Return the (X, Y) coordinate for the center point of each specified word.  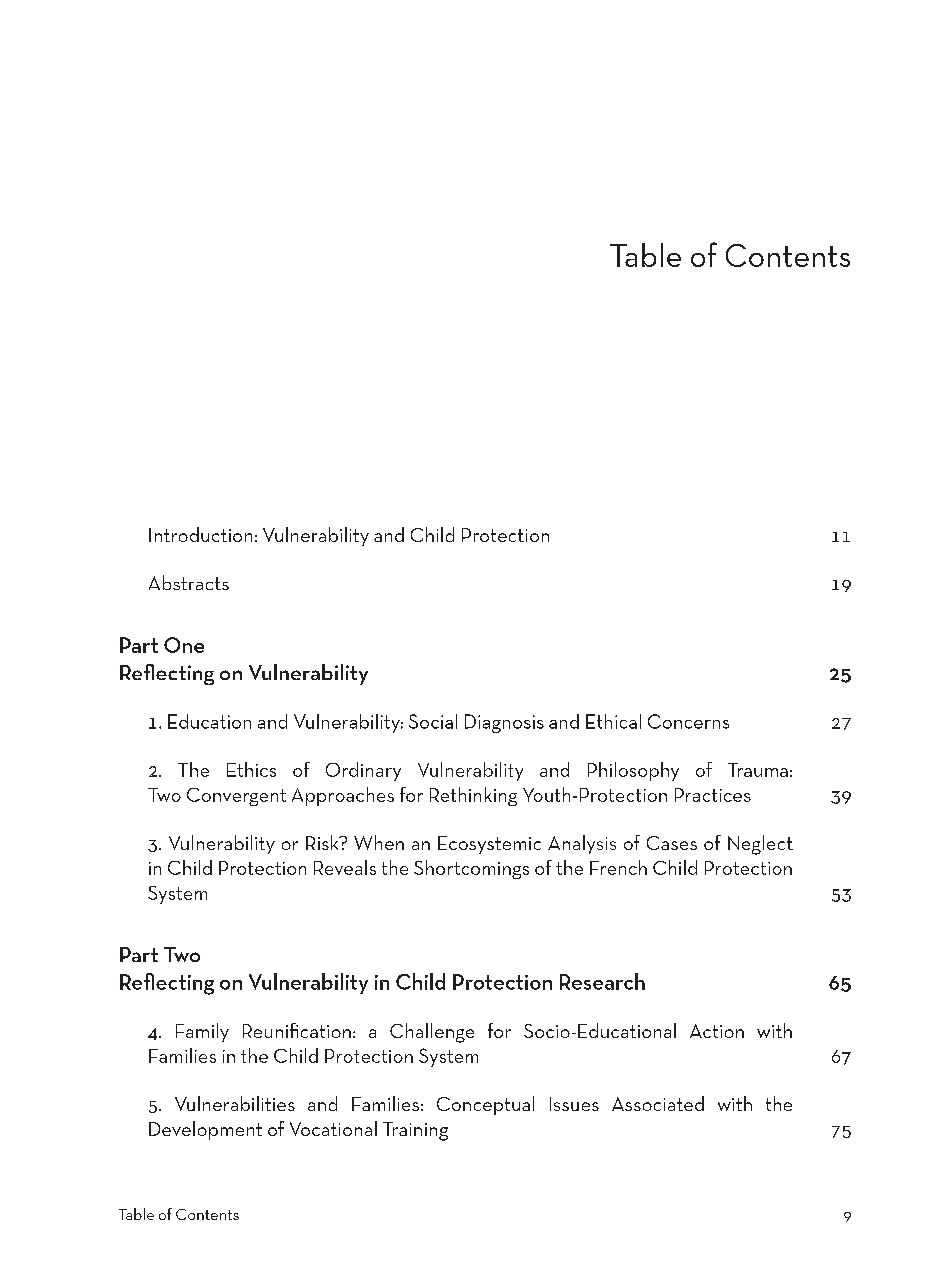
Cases (672, 843)
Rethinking (473, 796)
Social (433, 721)
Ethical (613, 721)
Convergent (236, 797)
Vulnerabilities (235, 1103)
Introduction (200, 534)
